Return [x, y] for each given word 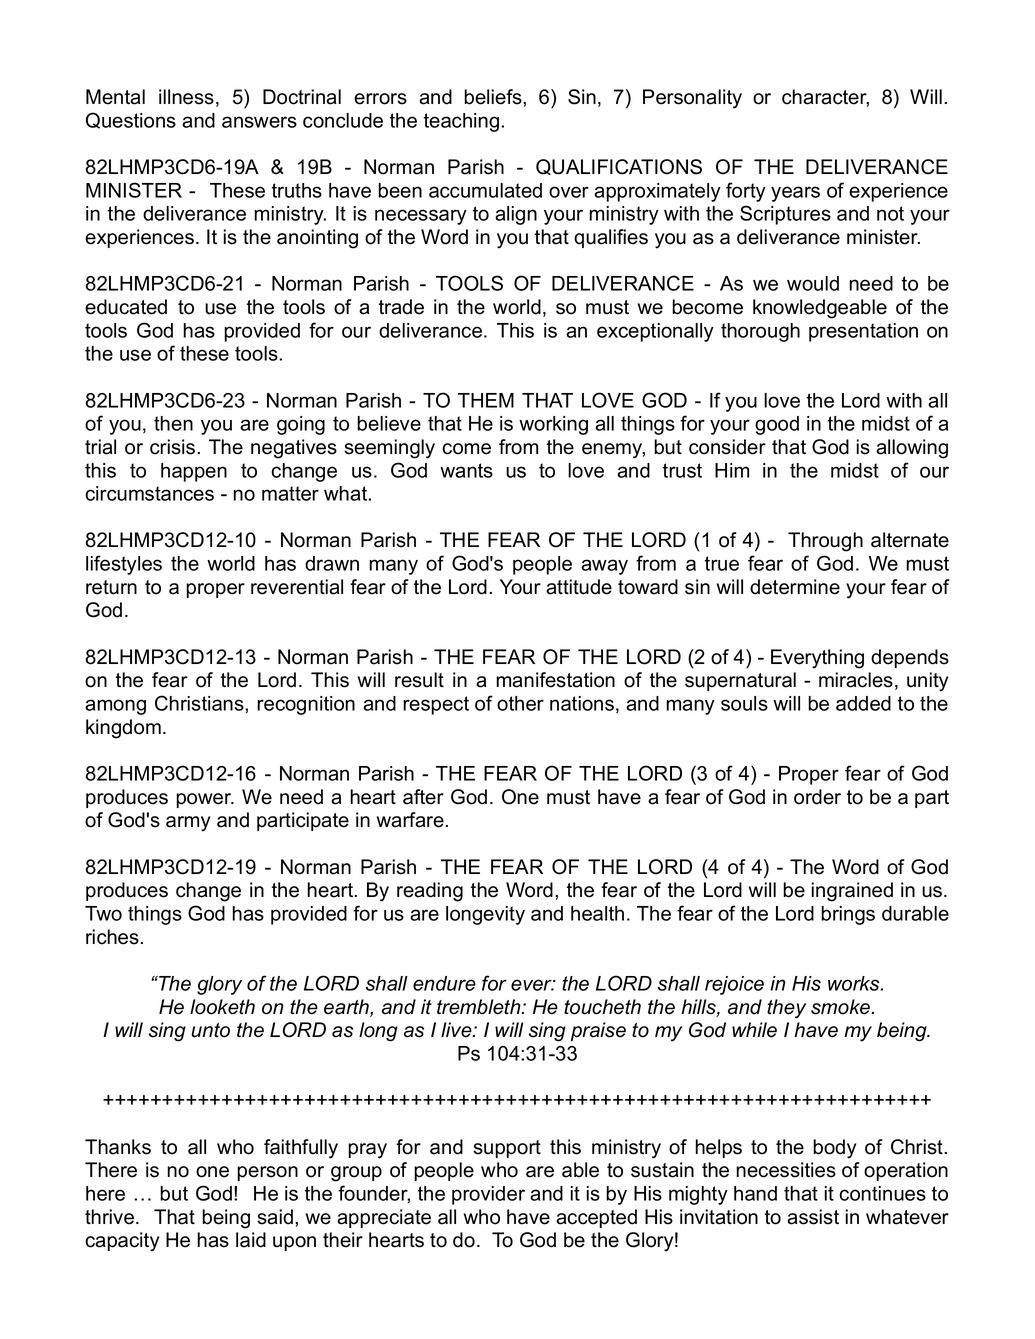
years [795, 194]
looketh [222, 1007]
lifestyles [124, 565]
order [817, 797]
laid [251, 1240]
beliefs [494, 97]
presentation [863, 332]
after [423, 797]
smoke [841, 1007]
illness [186, 97]
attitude [579, 587]
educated [126, 307]
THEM [486, 400]
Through [825, 542]
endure [444, 983]
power [205, 800]
